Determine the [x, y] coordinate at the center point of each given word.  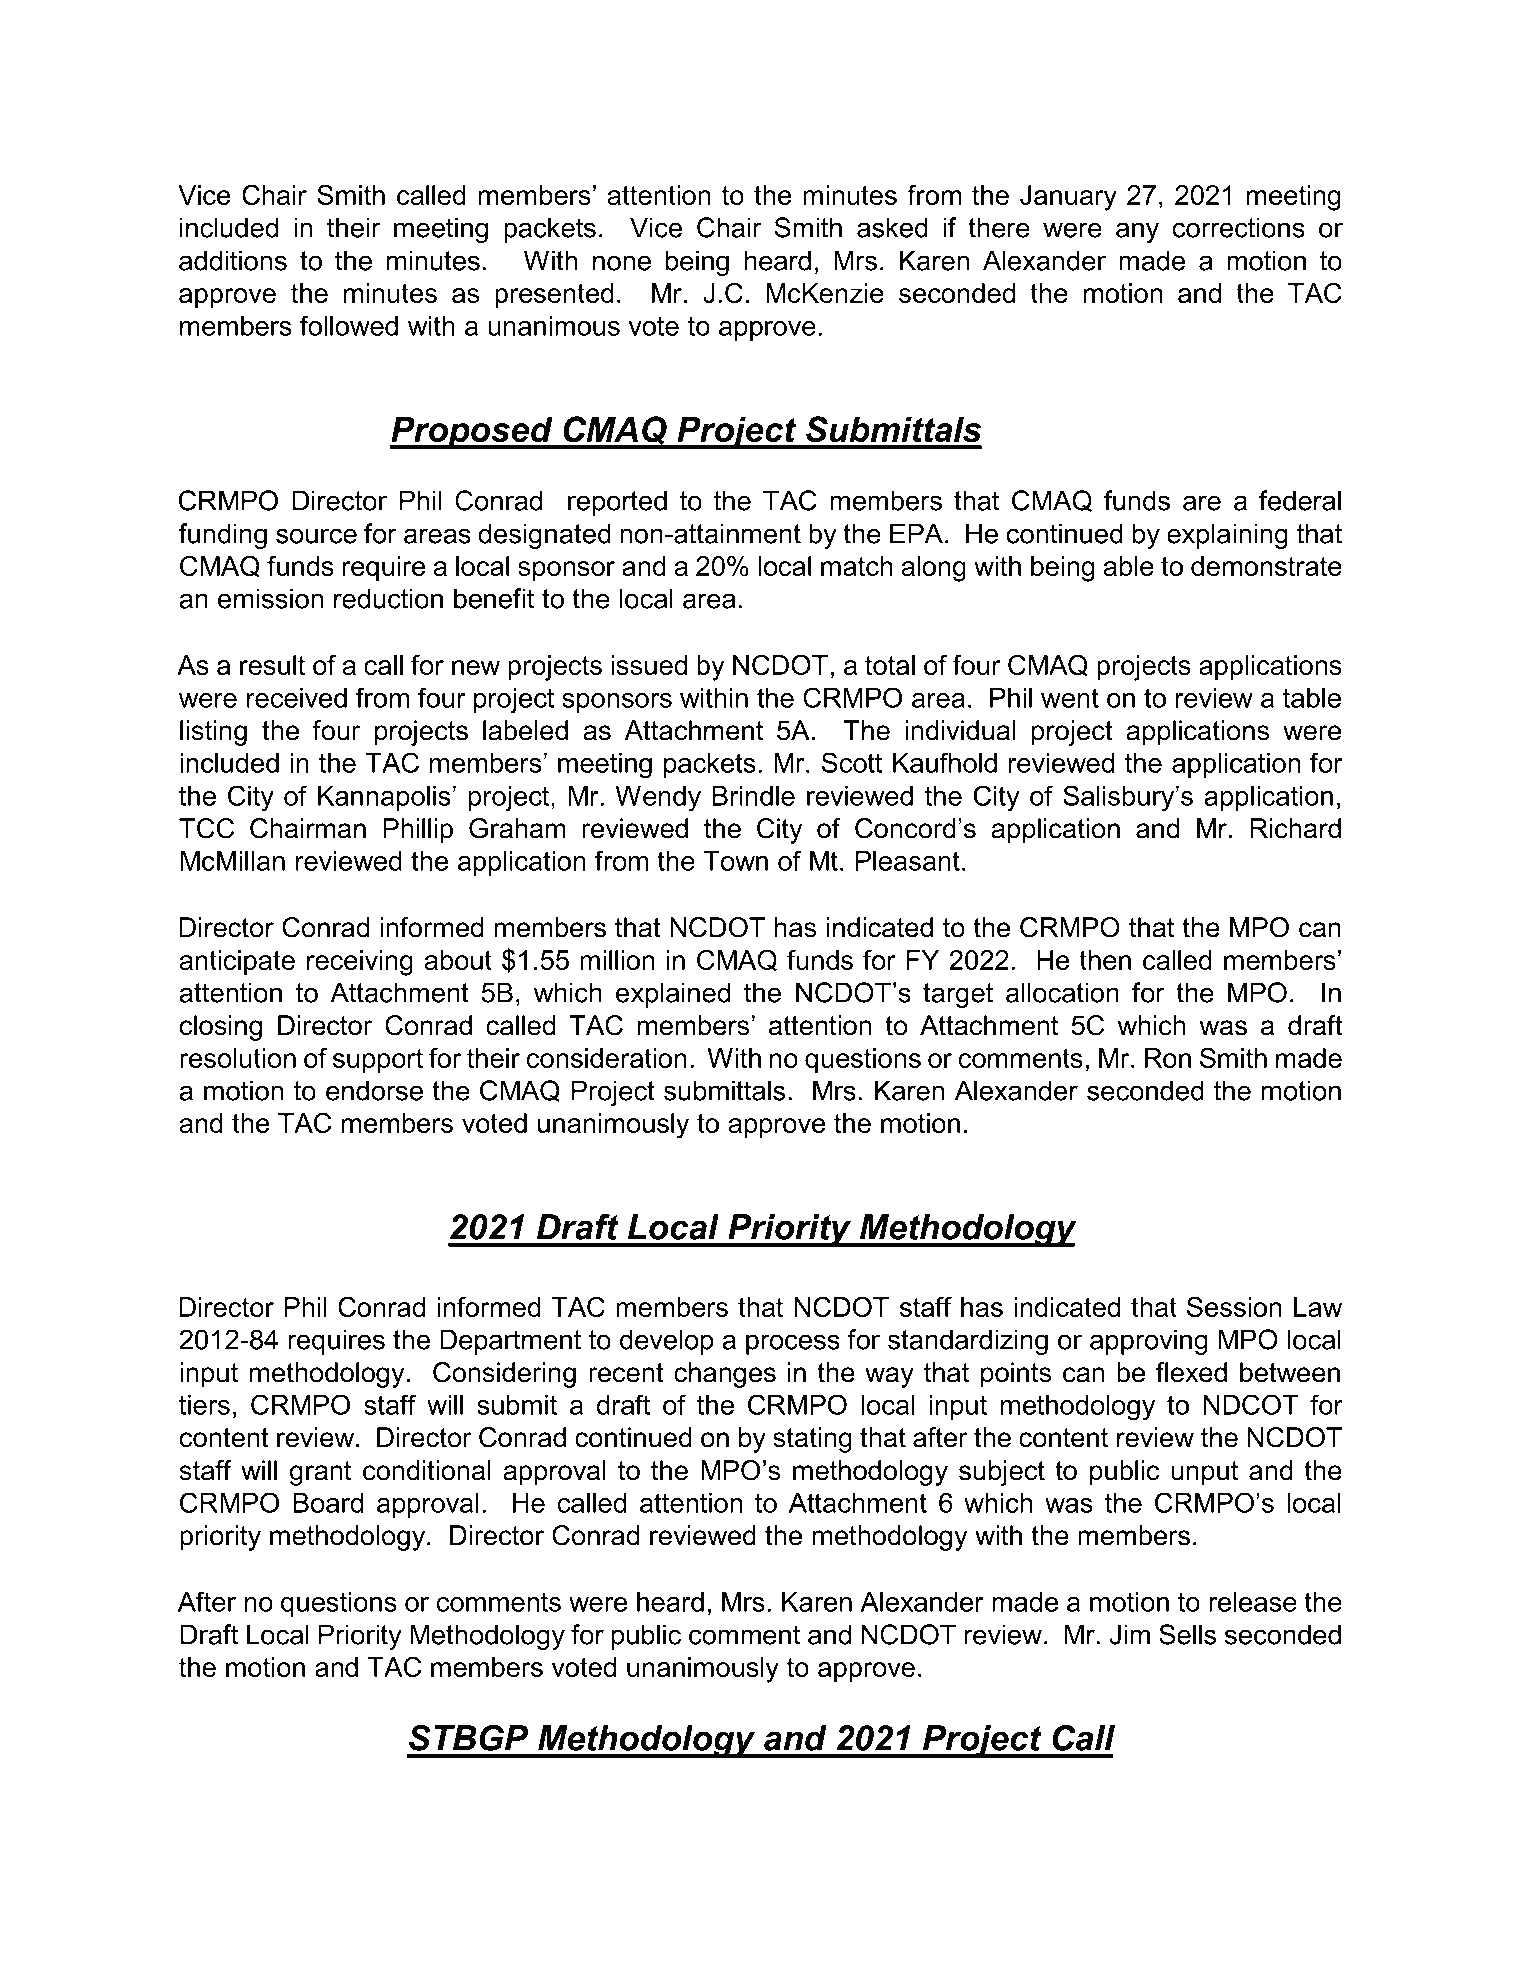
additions [233, 260]
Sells [1187, 1634]
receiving [360, 963]
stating [812, 1440]
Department [510, 1342]
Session [1234, 1306]
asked [892, 227]
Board [328, 1503]
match [857, 566]
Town [735, 861]
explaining [1227, 536]
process [793, 1344]
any [1137, 232]
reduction [388, 598]
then [1105, 960]
